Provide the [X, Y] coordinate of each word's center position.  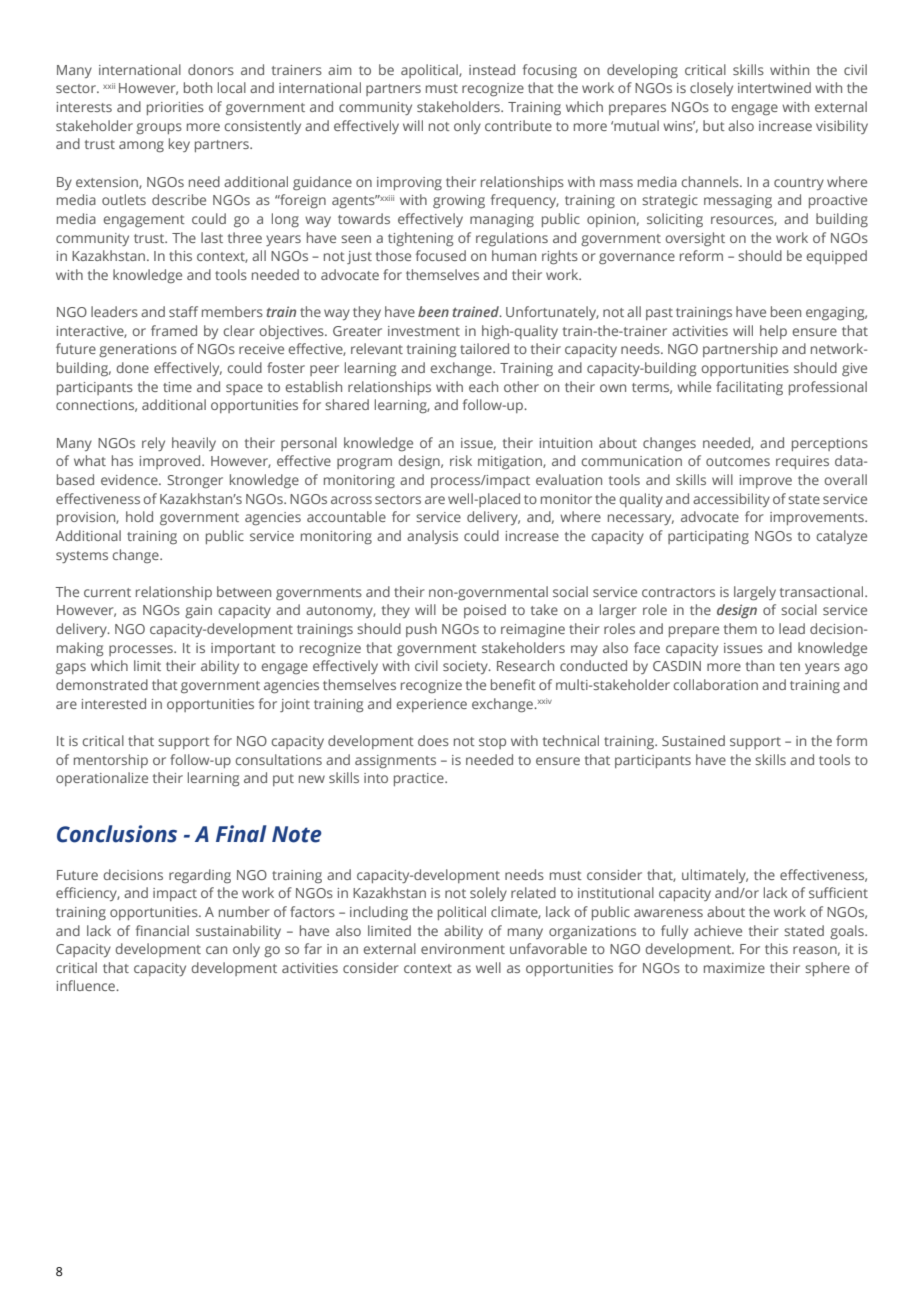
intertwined [774, 87]
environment [463, 949]
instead [492, 69]
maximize [734, 968]
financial [162, 930]
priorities [175, 108]
